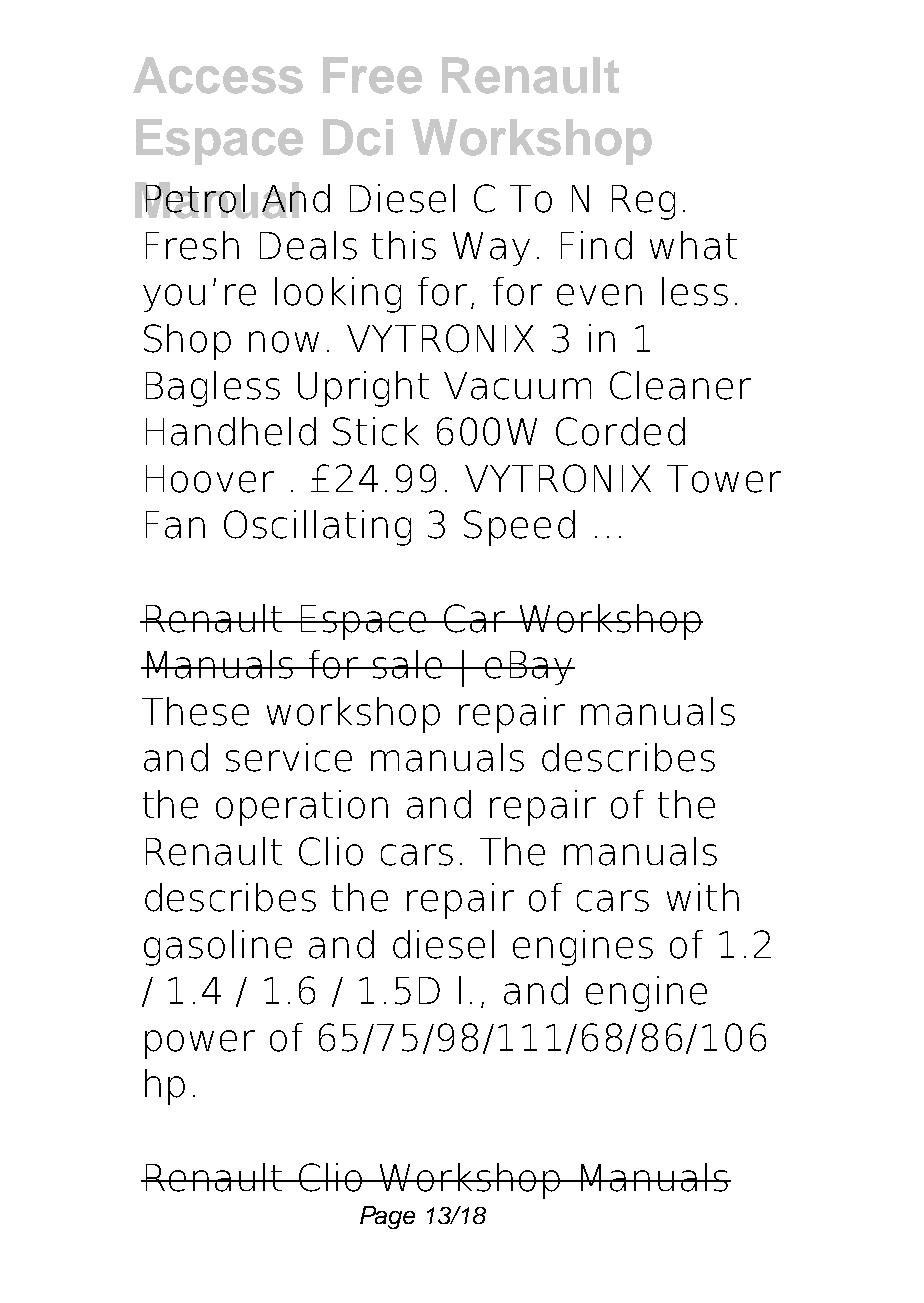 The height and width of the image is (1303, 924). I want to click on Free, so click(372, 75).
